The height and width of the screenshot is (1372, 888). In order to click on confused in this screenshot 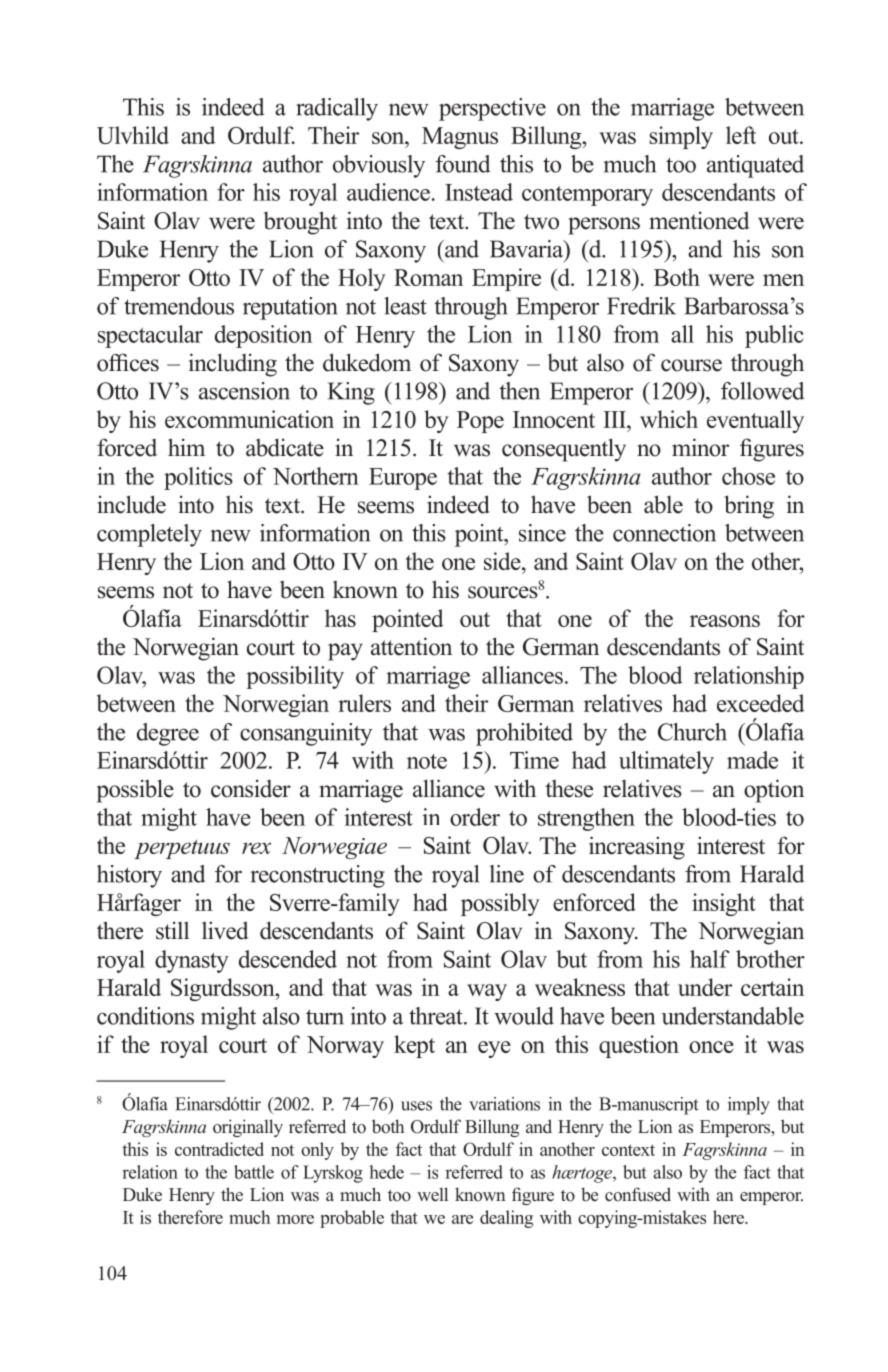, I will do `click(638, 1194)`.
